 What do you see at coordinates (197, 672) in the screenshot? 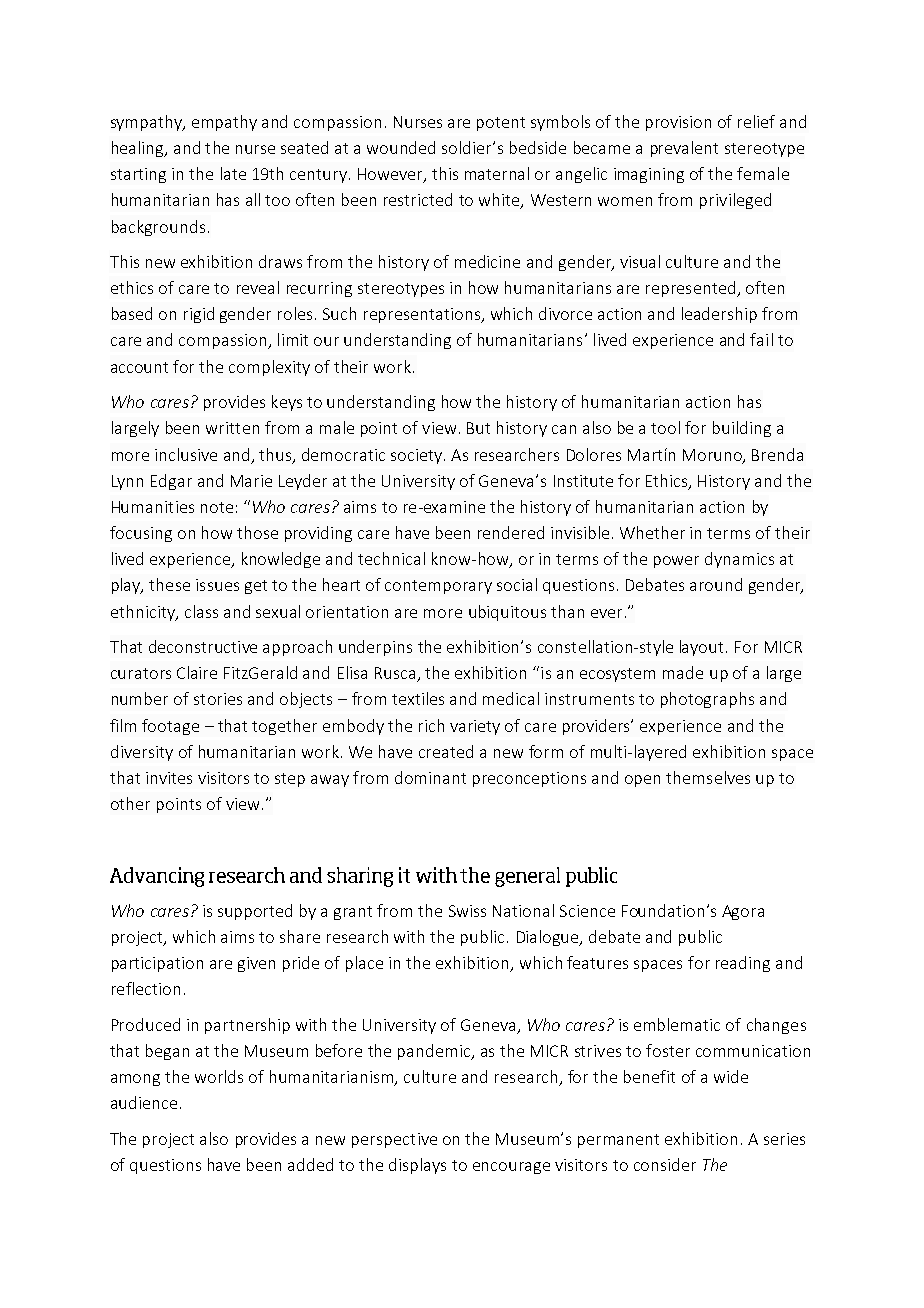
I see `Claire` at bounding box center [197, 672].
